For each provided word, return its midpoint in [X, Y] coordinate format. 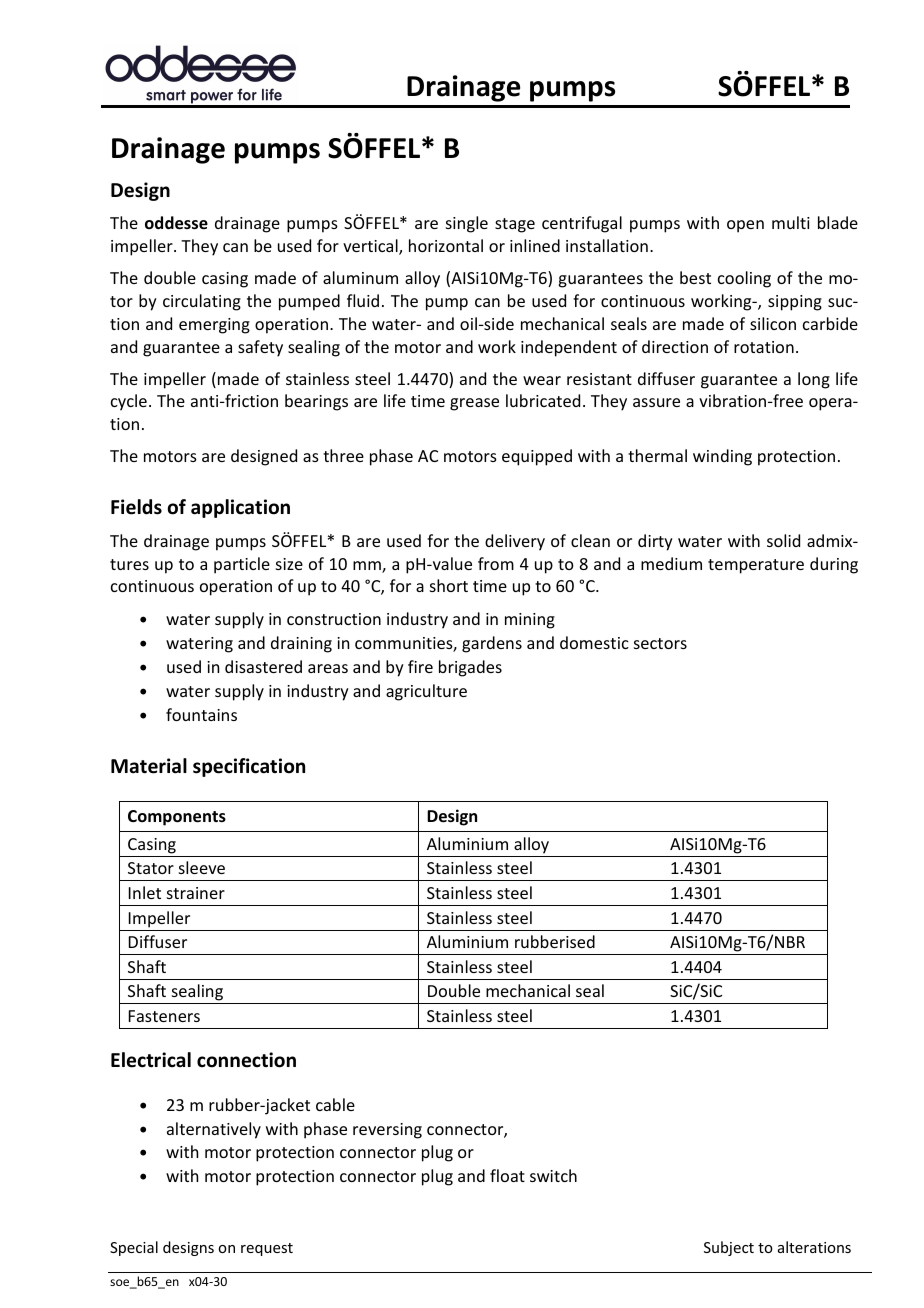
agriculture [426, 692]
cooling [744, 279]
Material [149, 766]
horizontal [446, 245]
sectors [660, 643]
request [267, 1249]
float [507, 1175]
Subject [729, 1248]
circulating [202, 302]
